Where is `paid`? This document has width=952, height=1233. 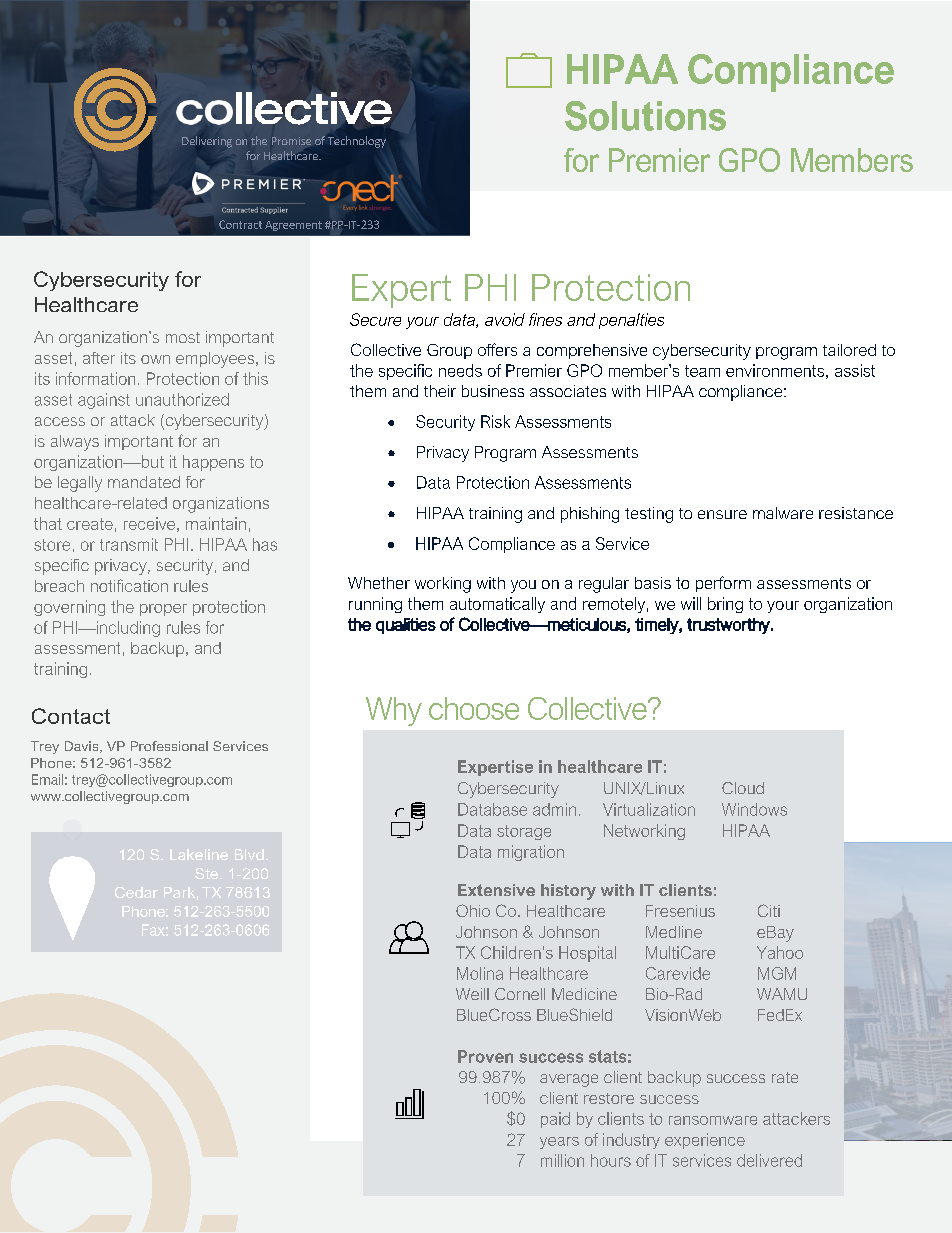
paid is located at coordinates (555, 1120).
